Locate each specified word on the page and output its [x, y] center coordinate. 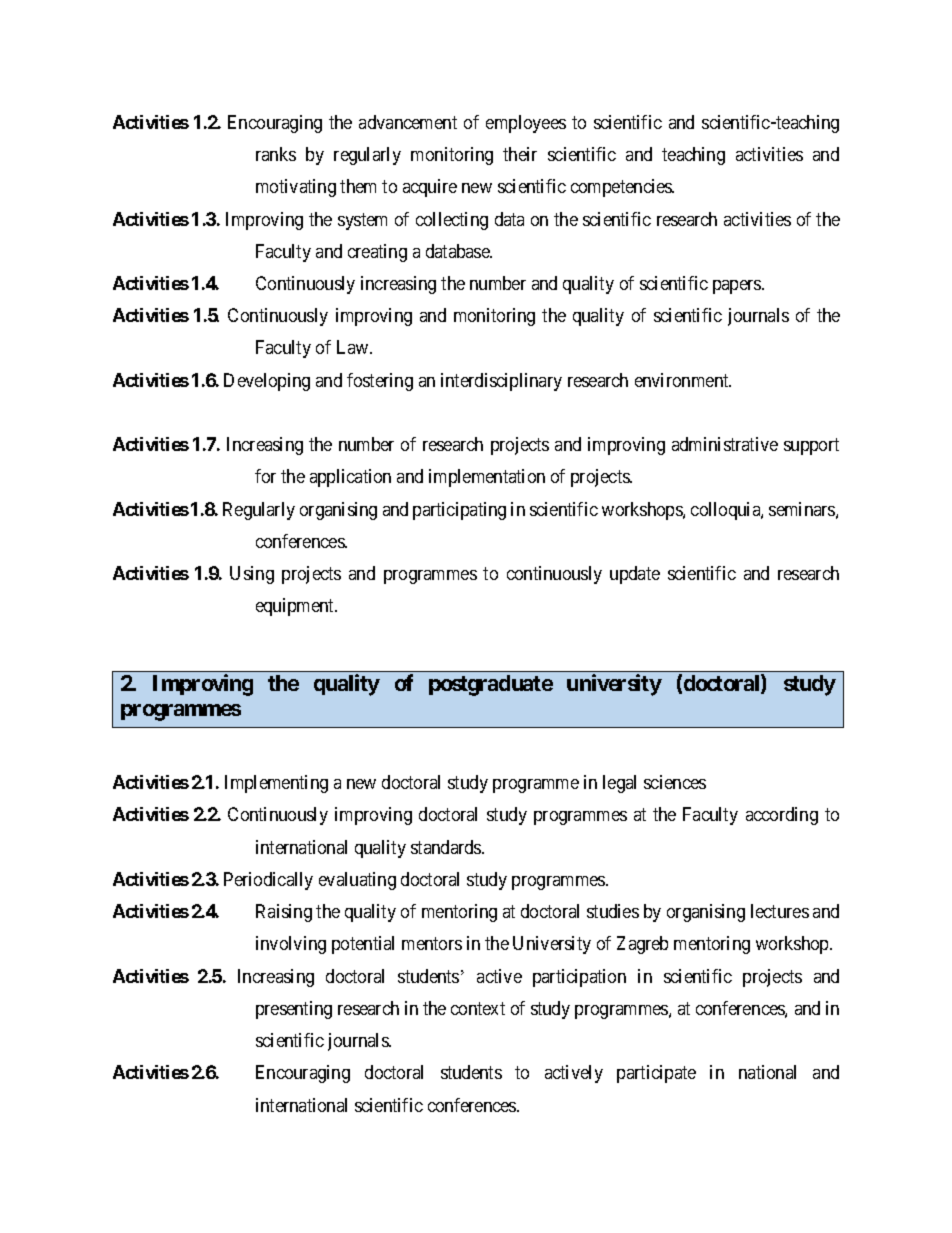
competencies [622, 188]
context [478, 1008]
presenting [294, 1010]
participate [656, 1074]
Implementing [276, 784]
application [350, 478]
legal [619, 784]
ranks [276, 154]
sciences [675, 782]
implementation [487, 478]
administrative [725, 444]
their [520, 154]
